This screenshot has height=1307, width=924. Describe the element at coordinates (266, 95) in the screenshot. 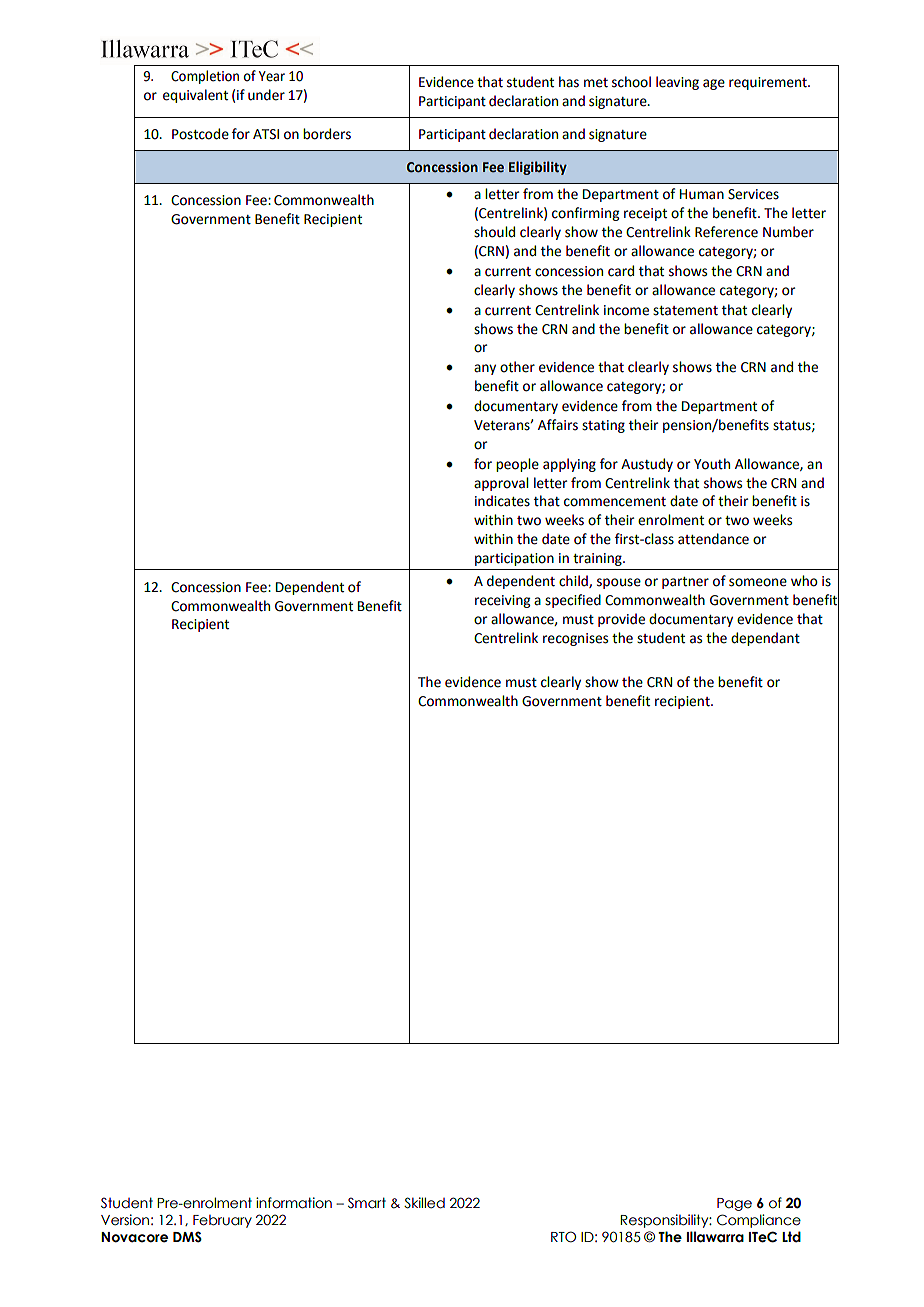

I see `under` at that location.
